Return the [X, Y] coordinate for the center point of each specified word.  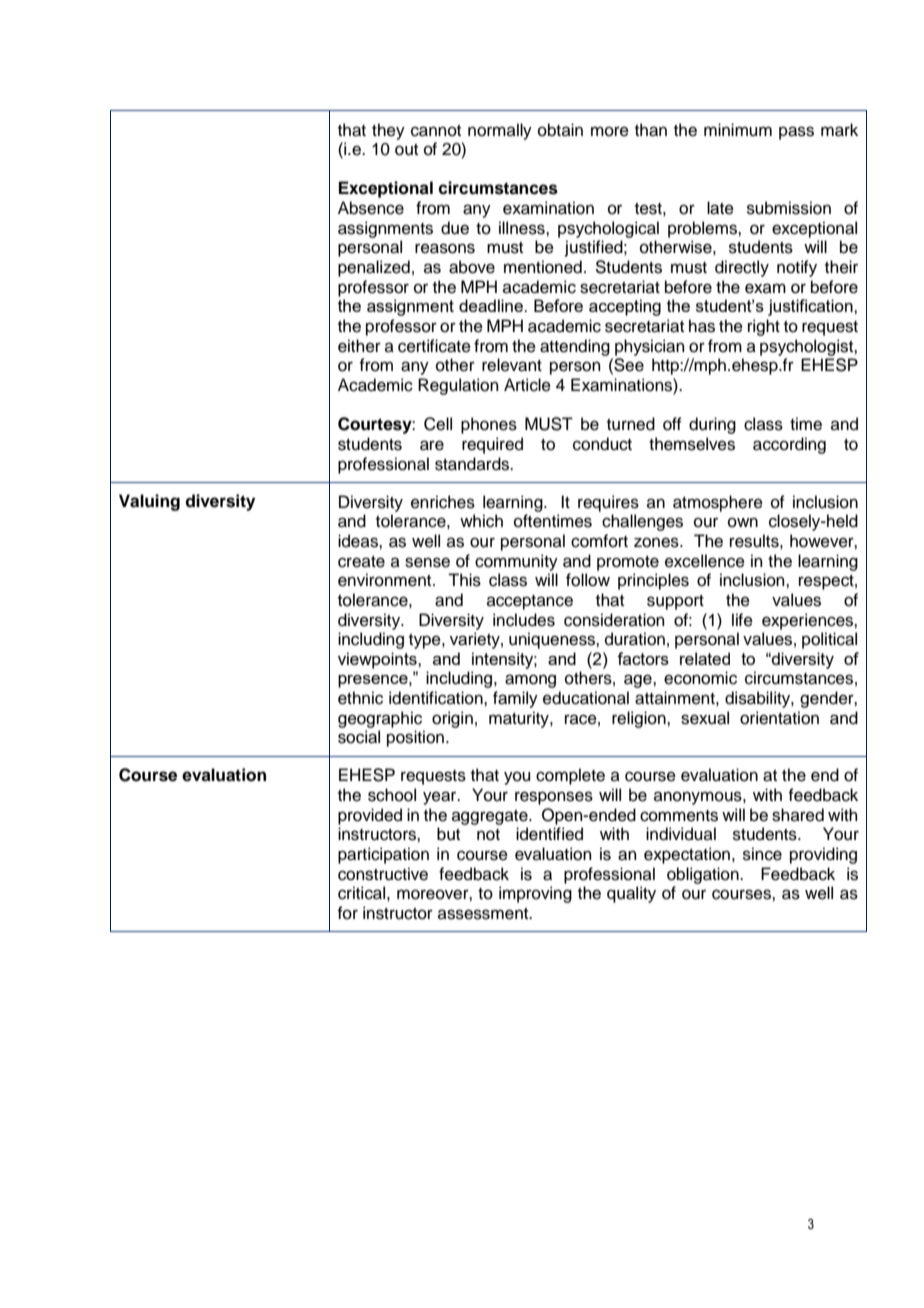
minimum [738, 130]
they [388, 131]
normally [500, 131]
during [712, 425]
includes [524, 620]
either [359, 346]
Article [527, 385]
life [742, 620]
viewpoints [378, 660]
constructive [383, 874]
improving [535, 894]
